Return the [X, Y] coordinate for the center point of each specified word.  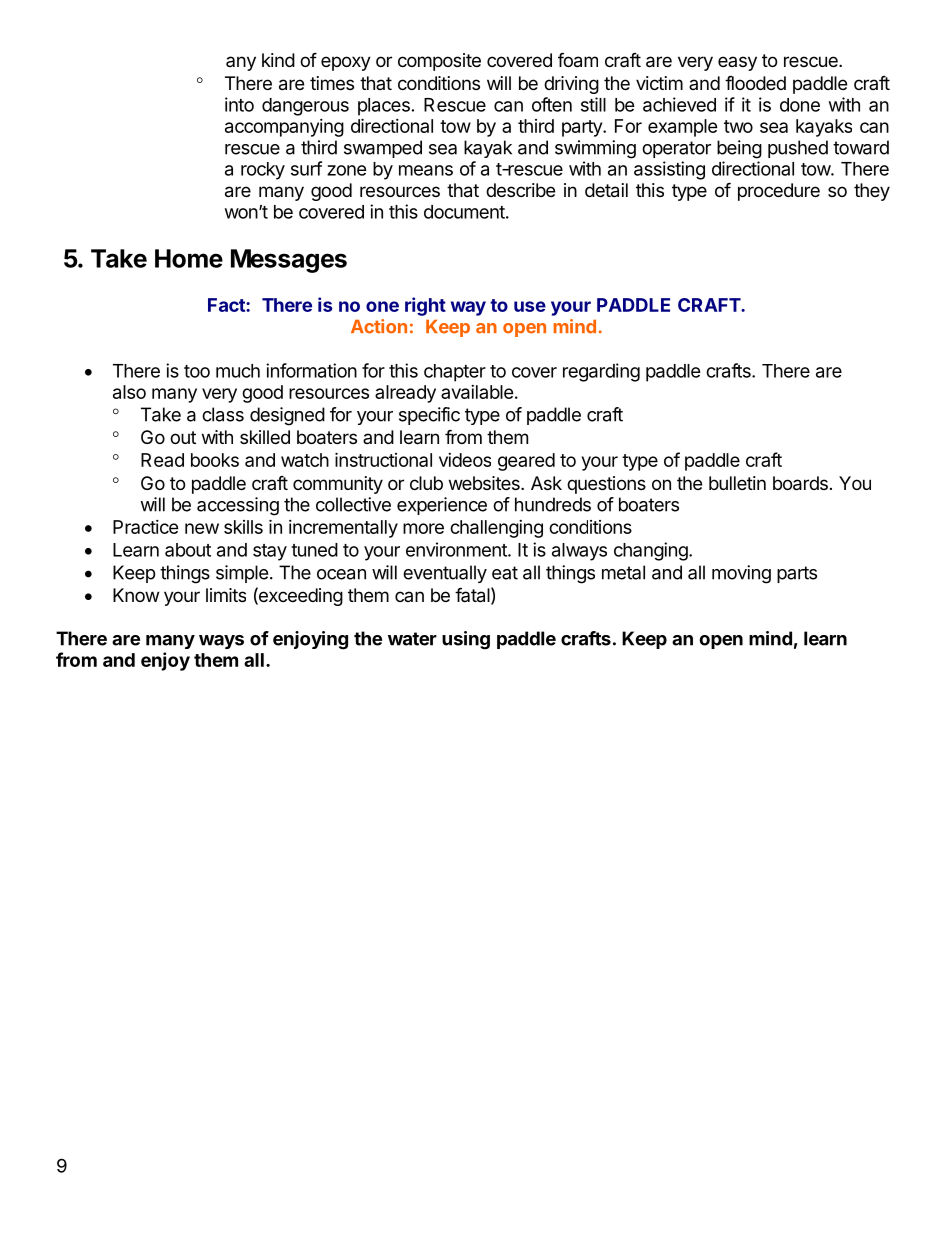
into [239, 104]
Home [189, 258]
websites [485, 483]
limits [226, 595]
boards [800, 483]
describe [520, 190]
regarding [601, 372]
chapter [455, 373]
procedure [779, 192]
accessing [238, 506]
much [238, 371]
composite [439, 62]
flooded [755, 82]
